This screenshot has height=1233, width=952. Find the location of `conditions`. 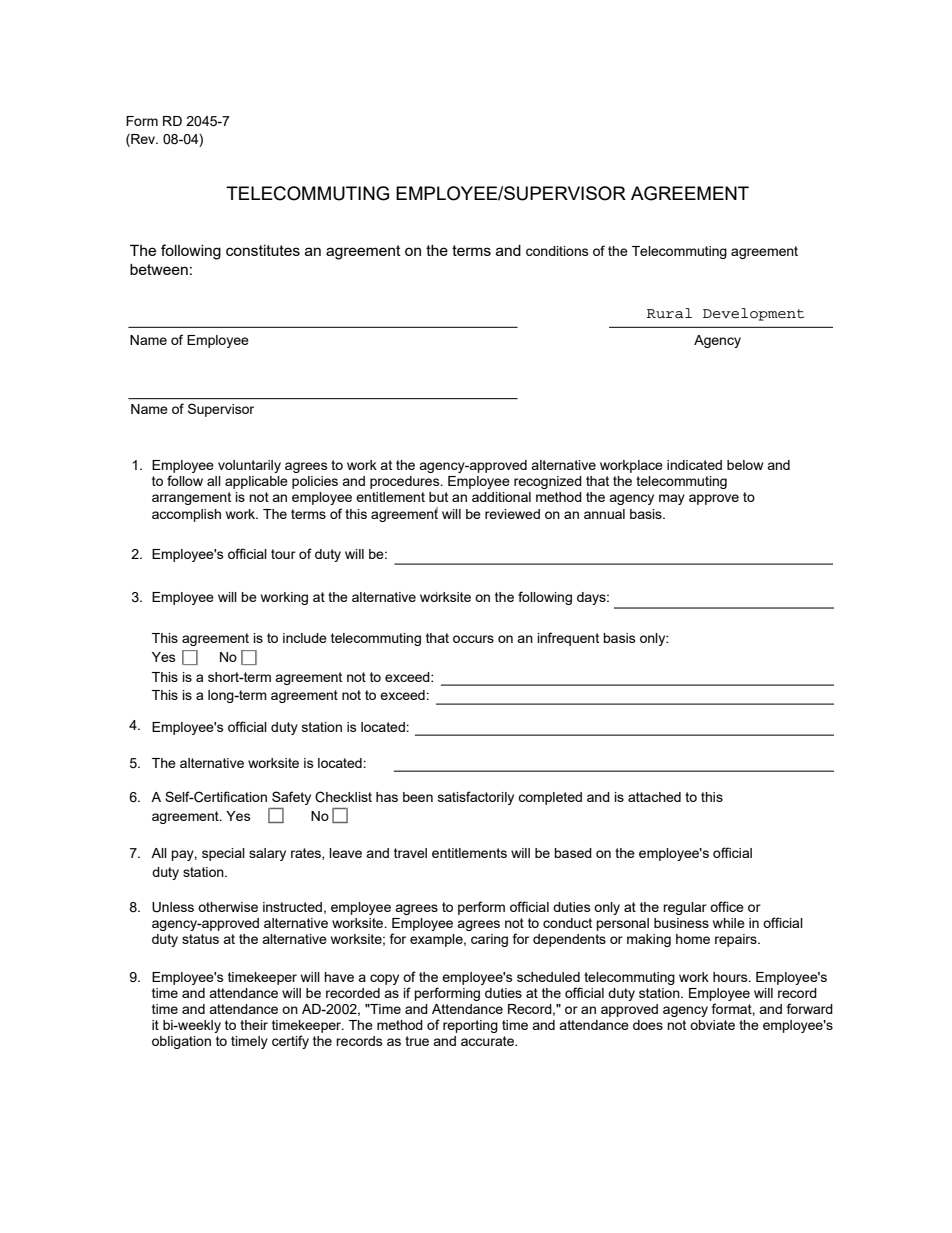

conditions is located at coordinates (557, 251).
